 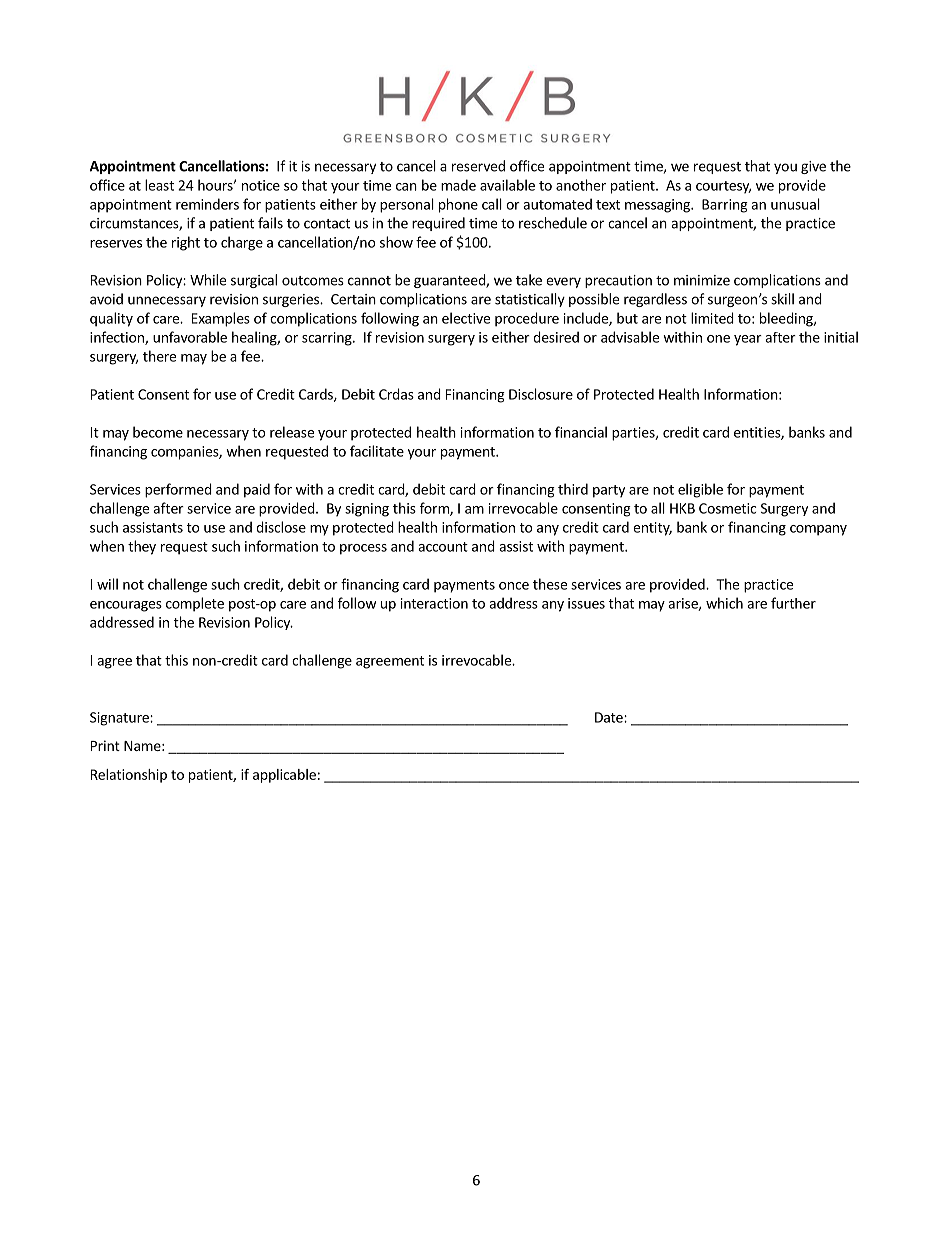 What do you see at coordinates (159, 185) in the screenshot?
I see `least` at bounding box center [159, 185].
